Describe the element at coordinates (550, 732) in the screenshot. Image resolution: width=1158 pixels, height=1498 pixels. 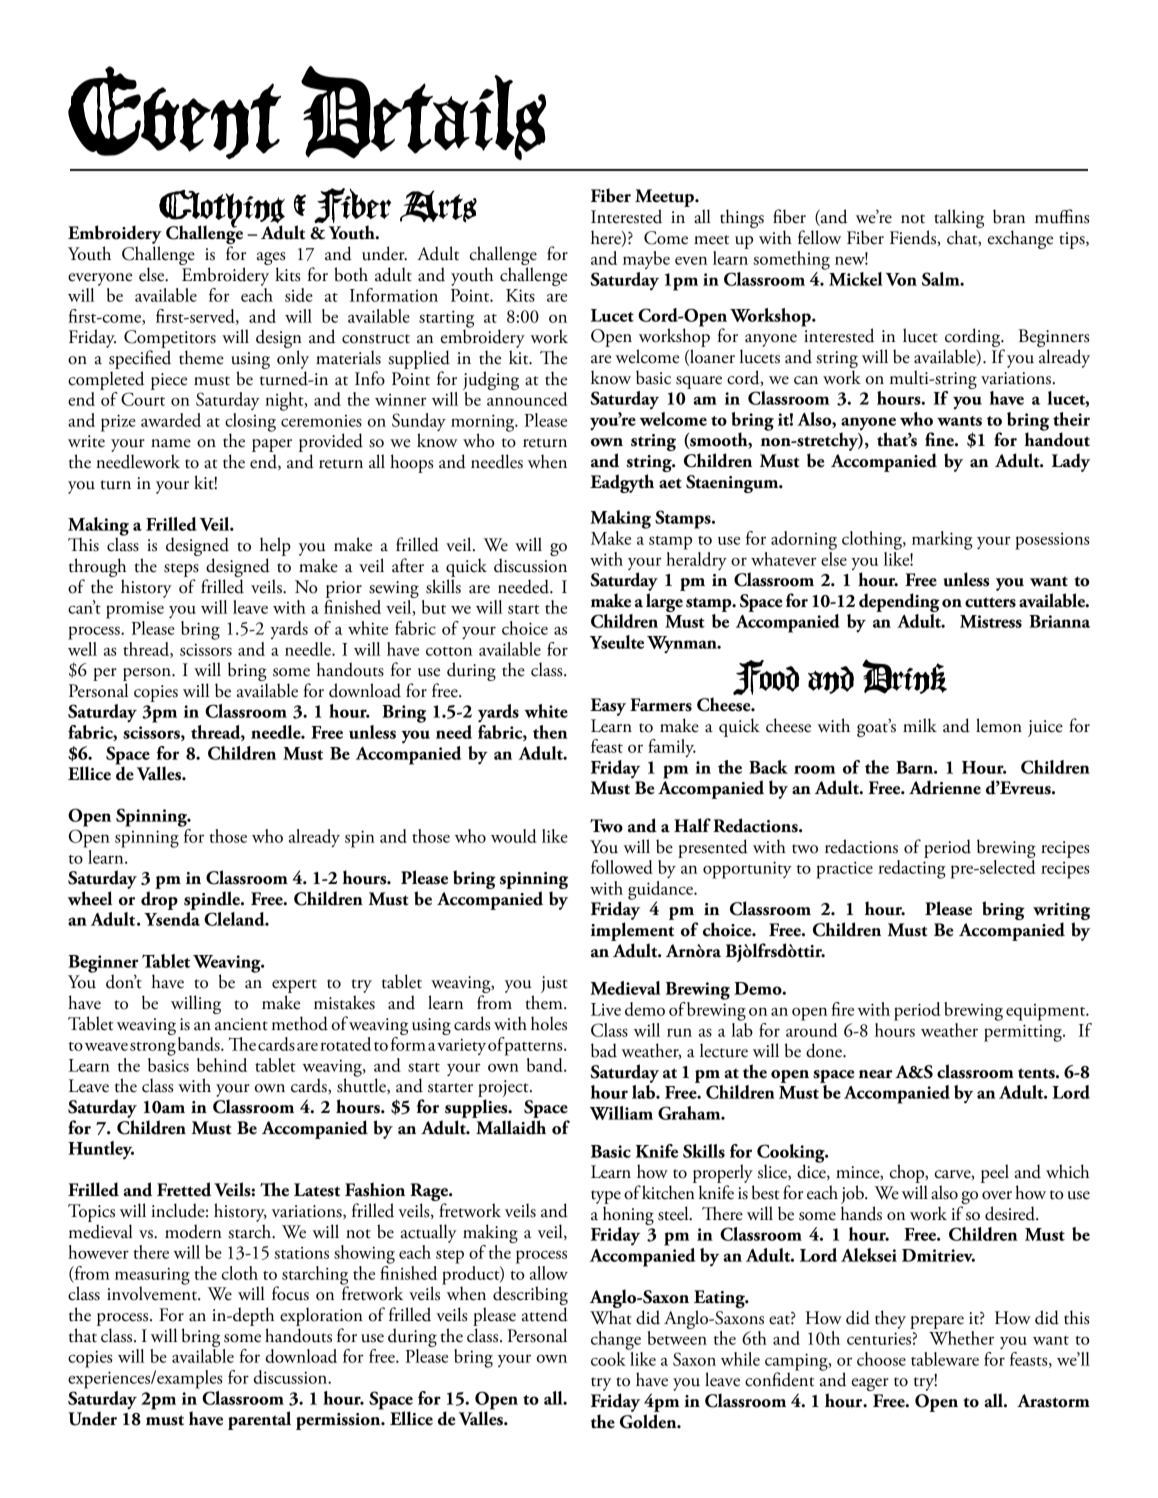
I see `then` at that location.
